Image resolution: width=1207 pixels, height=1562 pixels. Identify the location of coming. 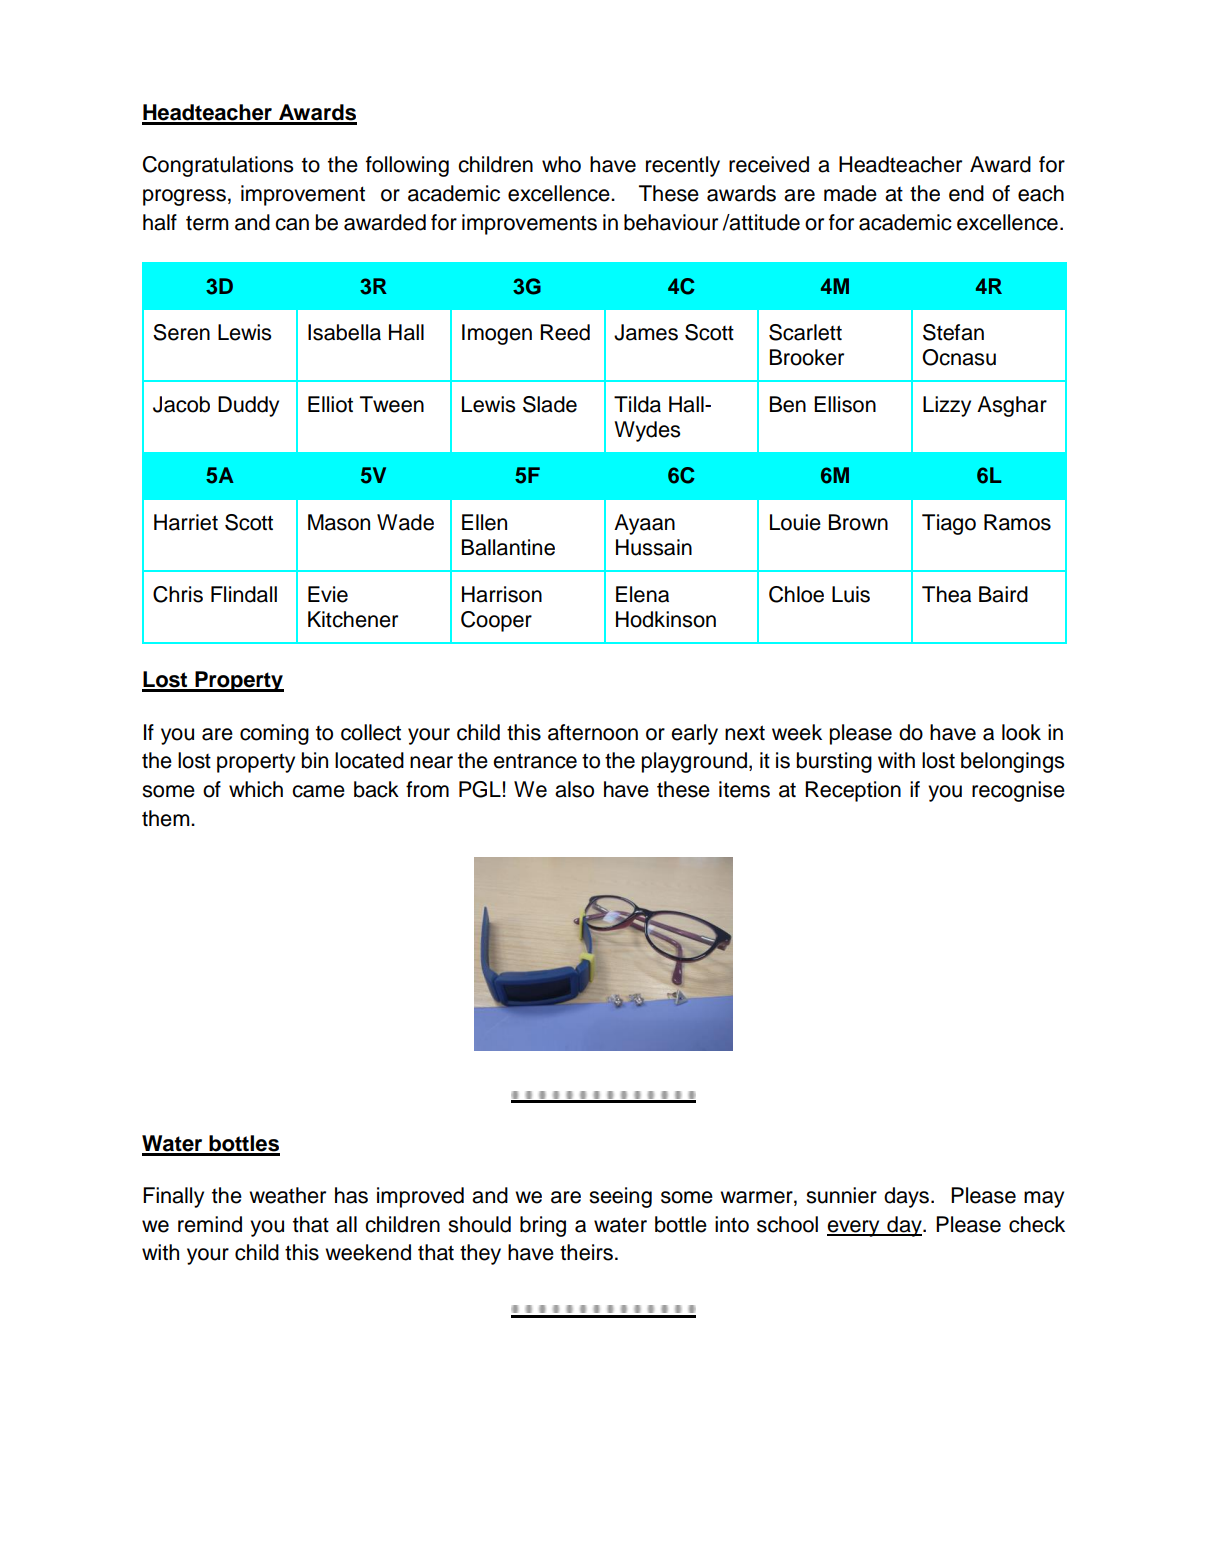
(274, 734).
